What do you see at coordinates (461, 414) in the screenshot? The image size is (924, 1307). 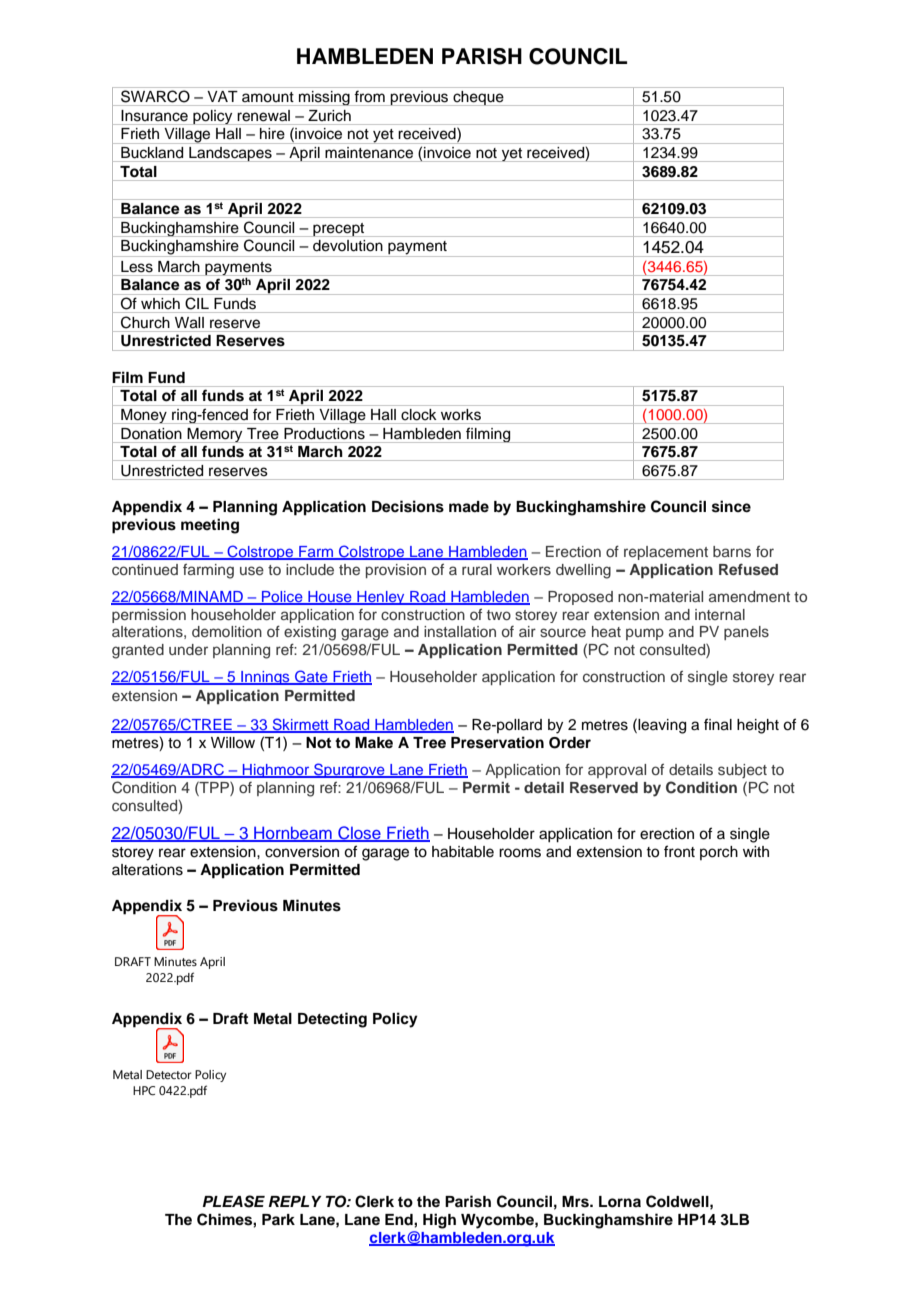 I see `works` at bounding box center [461, 414].
